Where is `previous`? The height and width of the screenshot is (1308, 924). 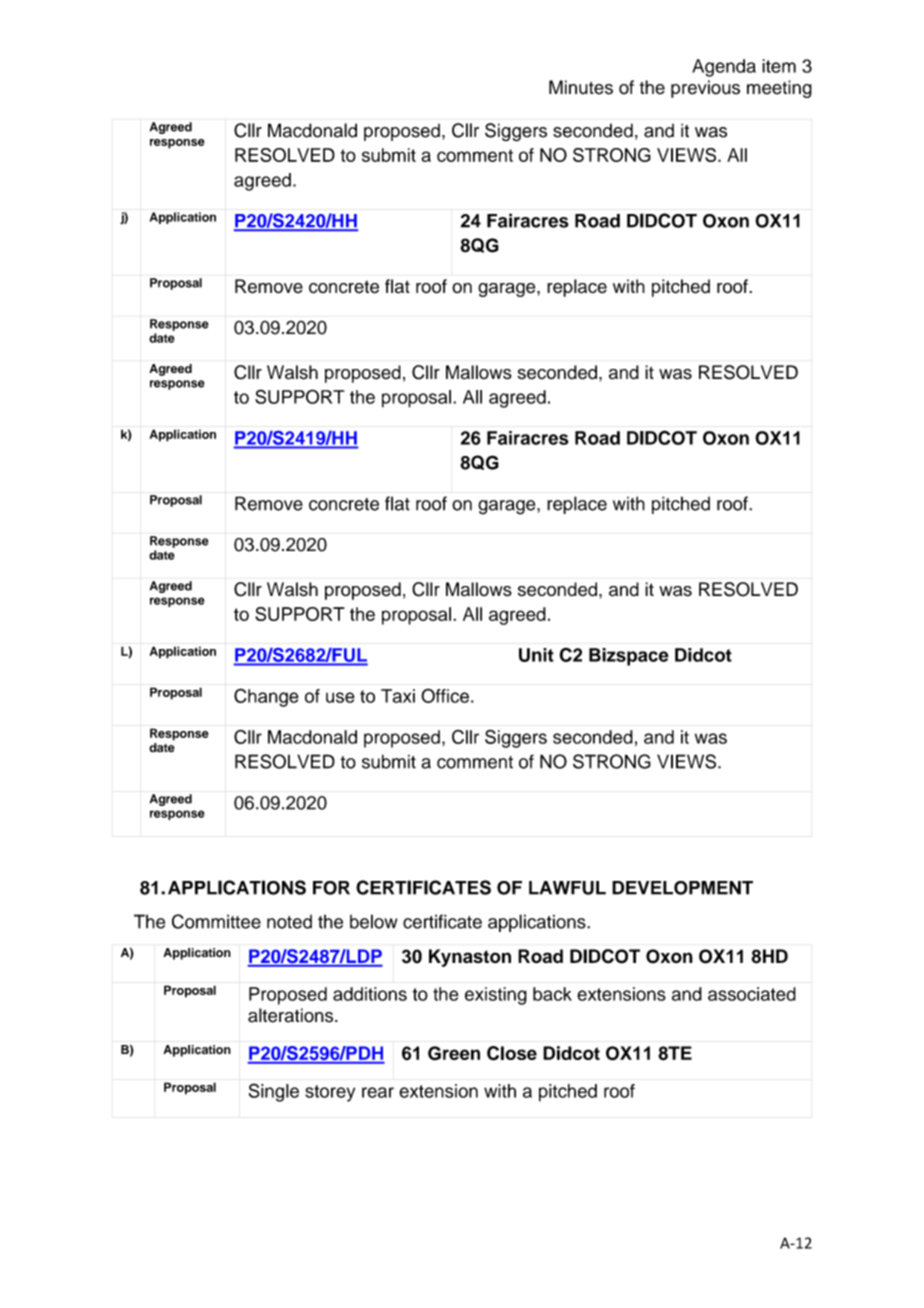
previous is located at coordinates (705, 89).
